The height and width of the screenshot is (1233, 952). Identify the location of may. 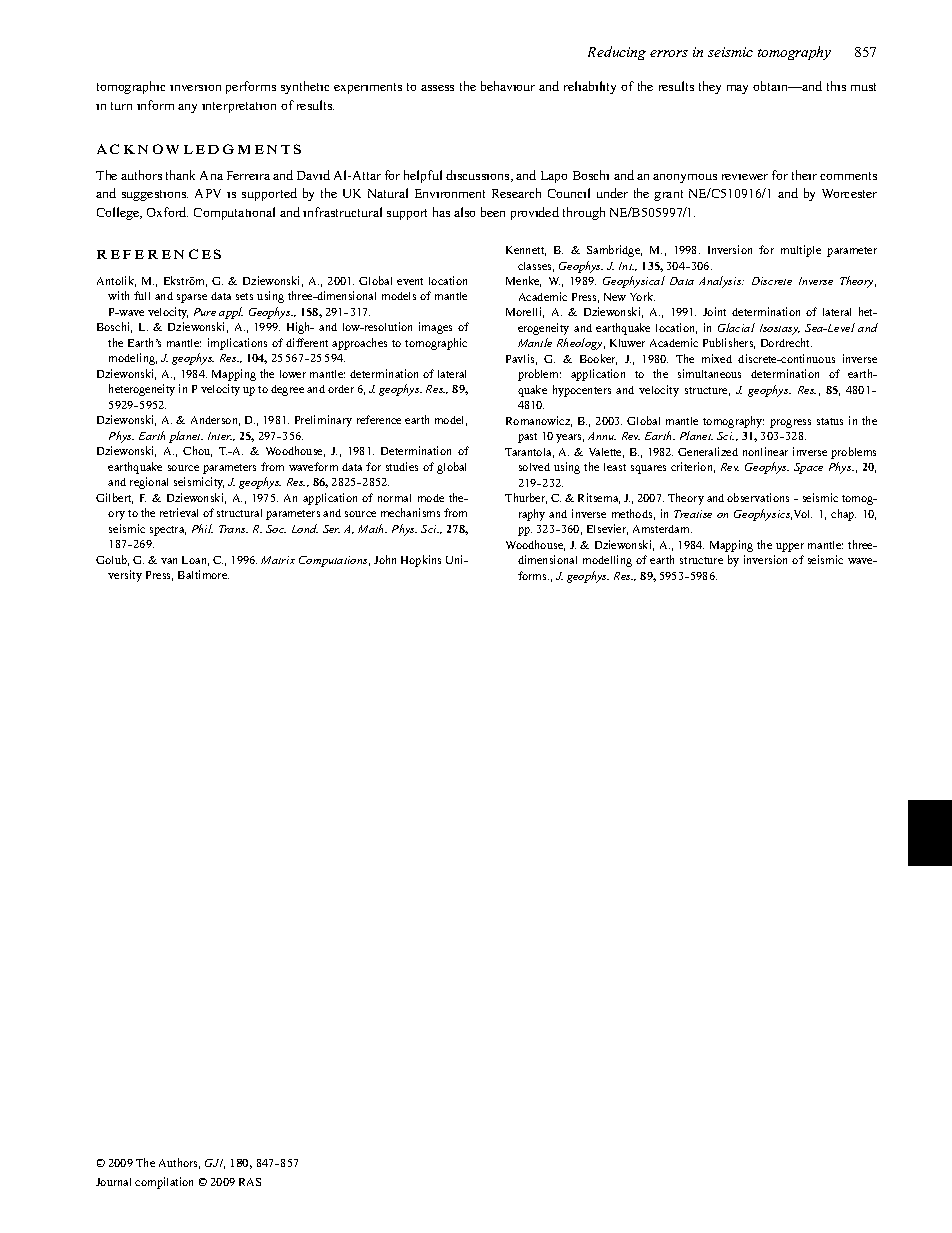
(737, 89).
